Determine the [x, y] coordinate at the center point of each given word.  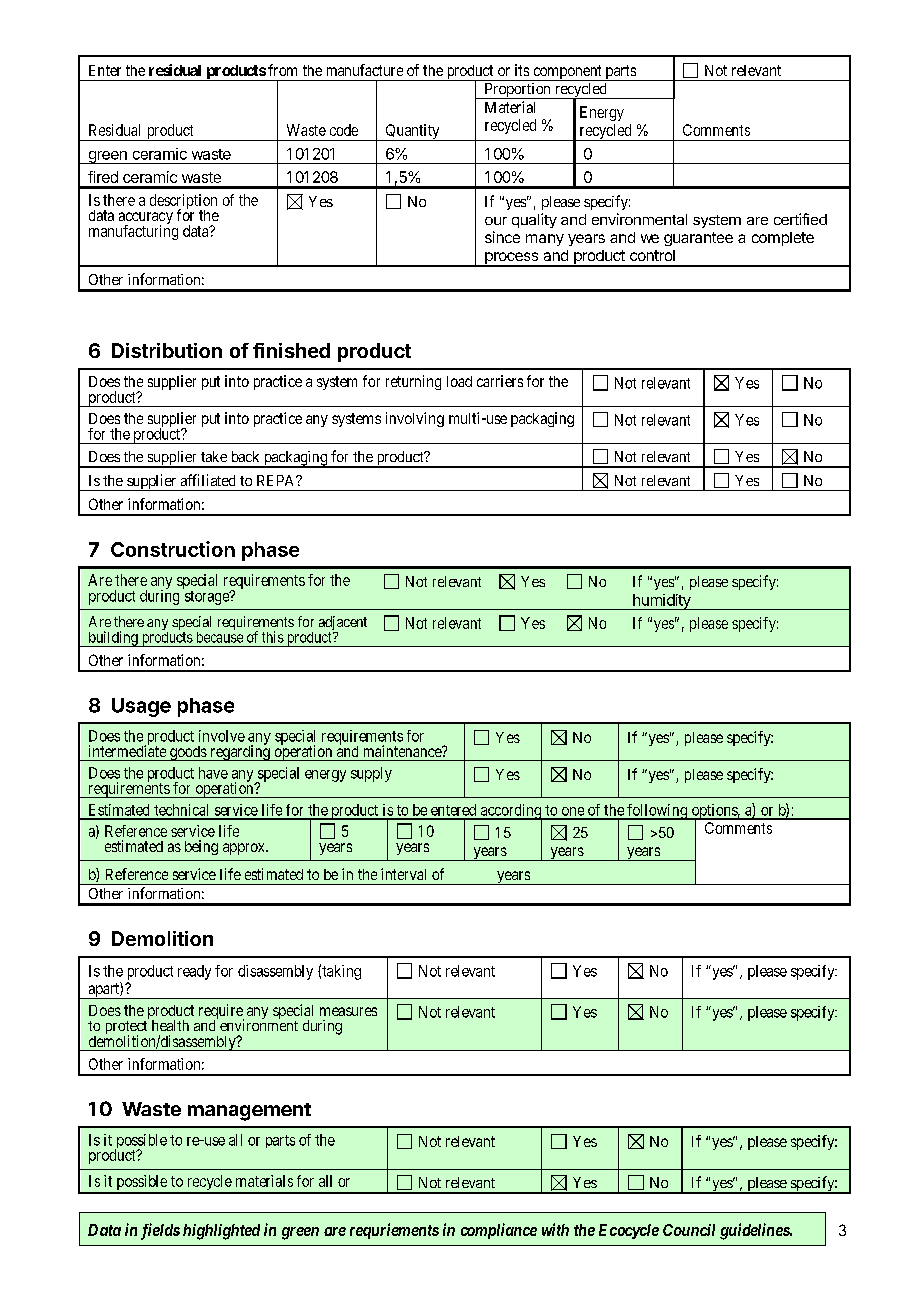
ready [194, 972]
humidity [662, 602]
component [567, 73]
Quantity [412, 132]
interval [403, 874]
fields [160, 1231]
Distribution [167, 350]
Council [689, 1230]
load [459, 381]
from [282, 70]
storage [208, 598]
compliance [499, 1231]
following [657, 812]
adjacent [343, 624]
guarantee [698, 239]
